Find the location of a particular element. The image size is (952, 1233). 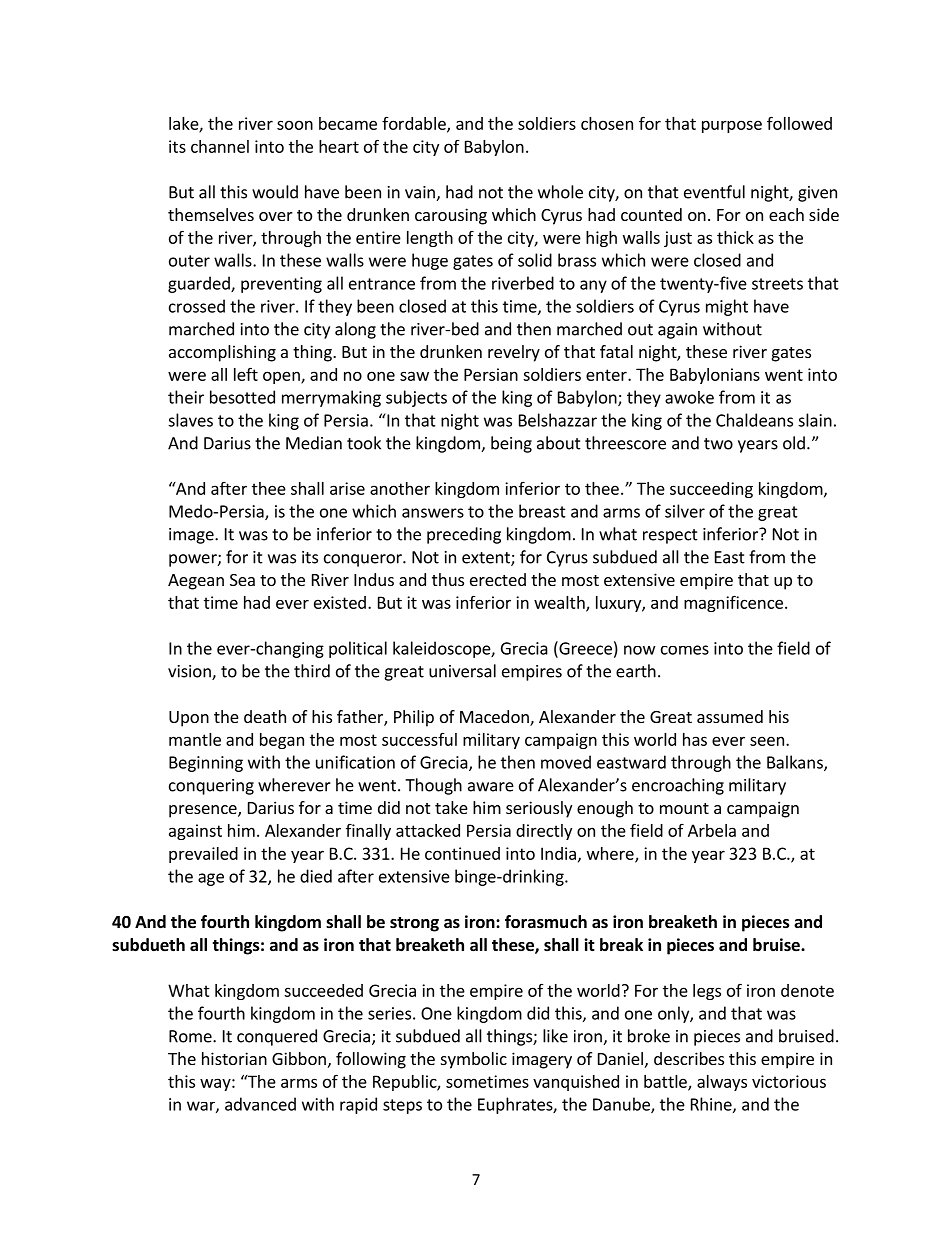

symbolic is located at coordinates (474, 1060).
